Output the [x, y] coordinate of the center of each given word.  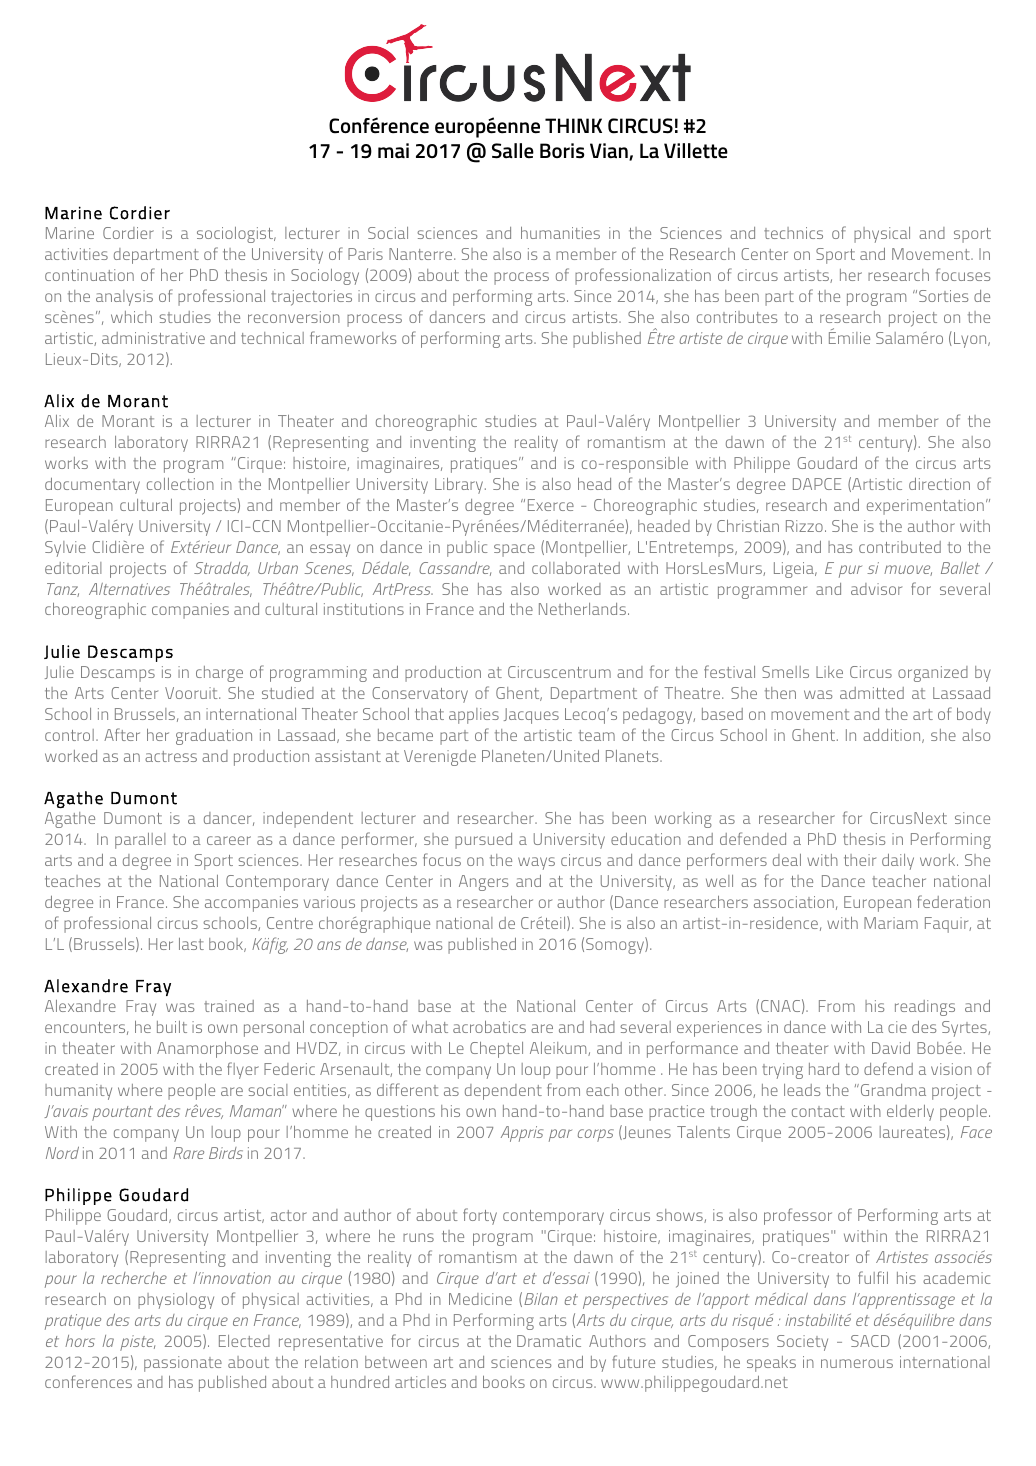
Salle [513, 151]
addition [893, 736]
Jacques [531, 716]
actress [171, 756]
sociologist [236, 235]
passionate [183, 1364]
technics [793, 233]
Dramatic [549, 1341]
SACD [870, 1341]
